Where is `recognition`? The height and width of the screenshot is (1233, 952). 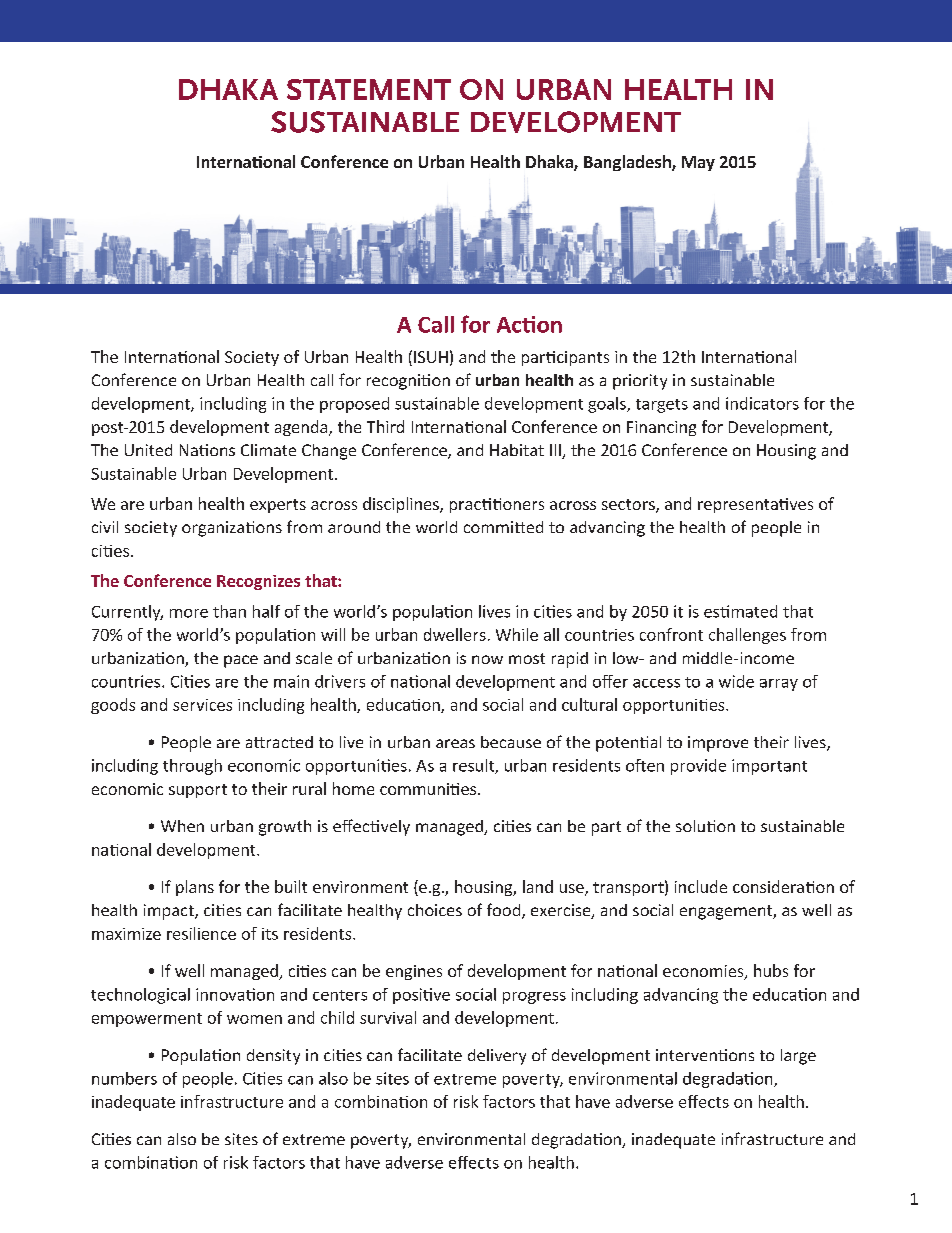 recognition is located at coordinates (408, 382).
